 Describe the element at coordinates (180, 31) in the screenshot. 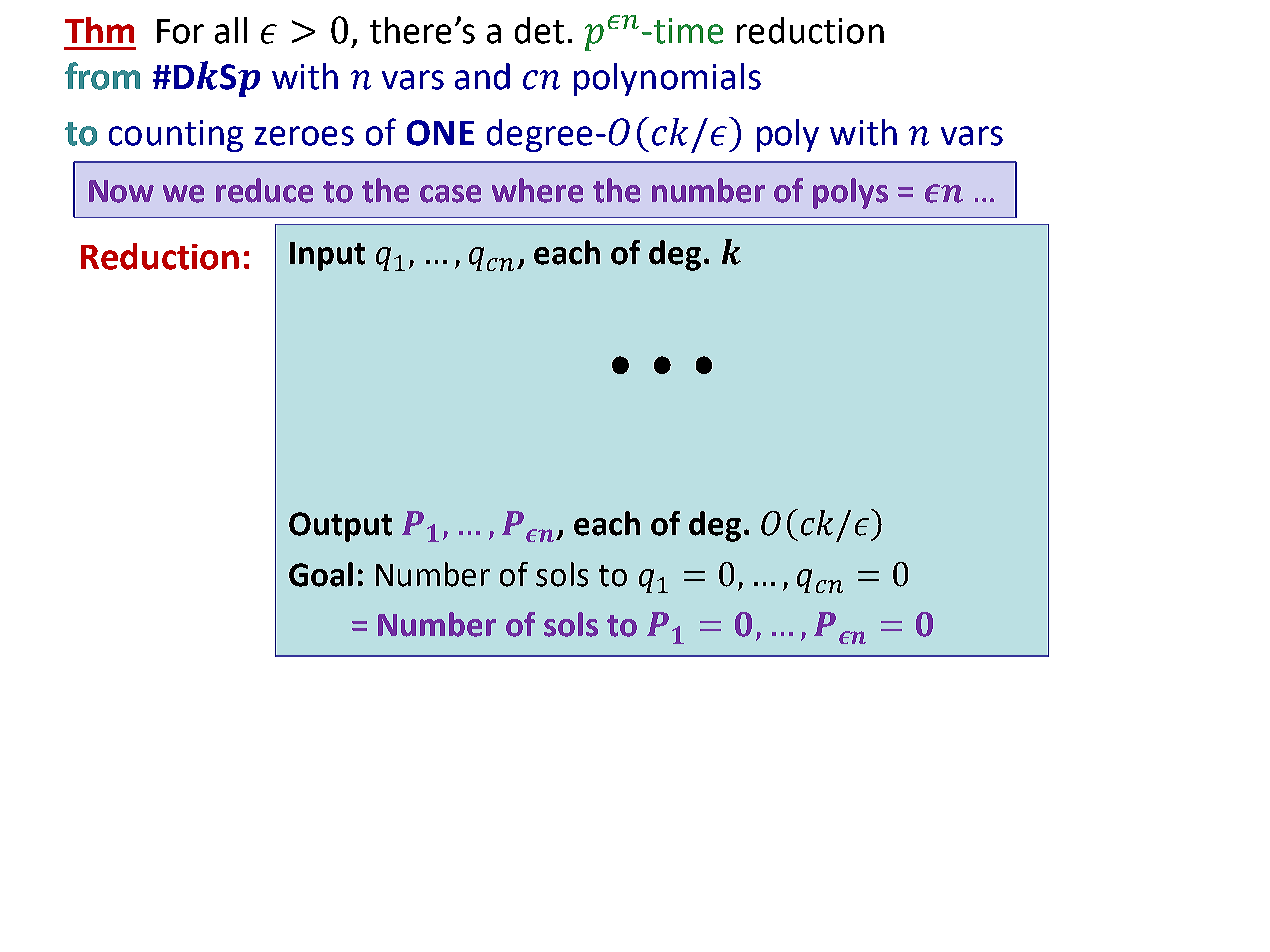

I see `For` at that location.
